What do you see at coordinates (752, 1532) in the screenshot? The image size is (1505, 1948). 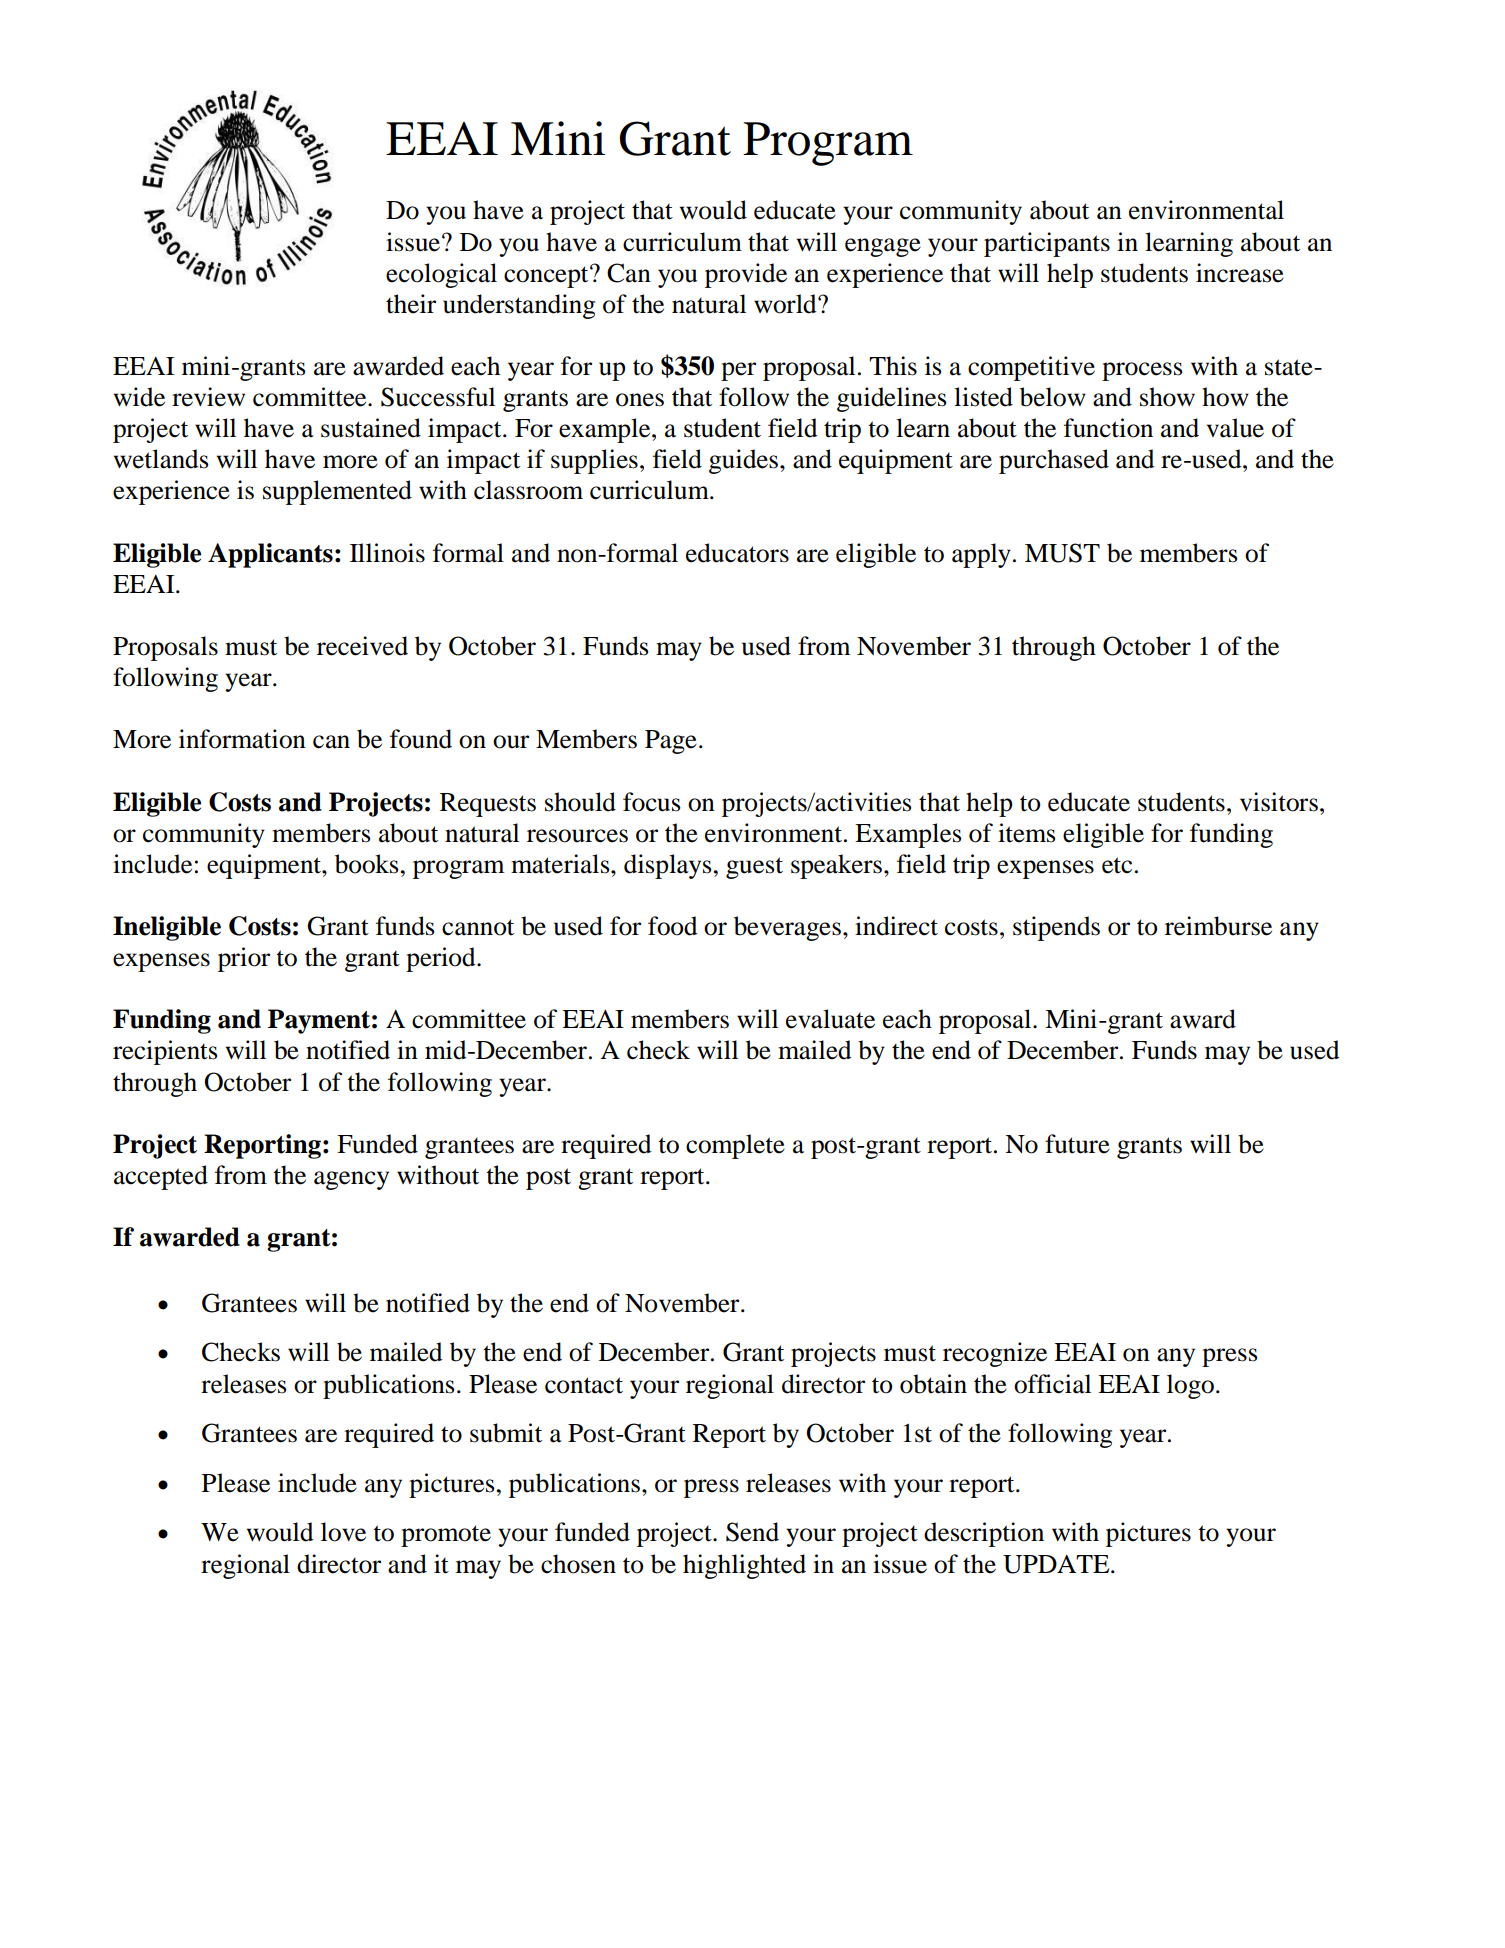 I see `Send` at bounding box center [752, 1532].
